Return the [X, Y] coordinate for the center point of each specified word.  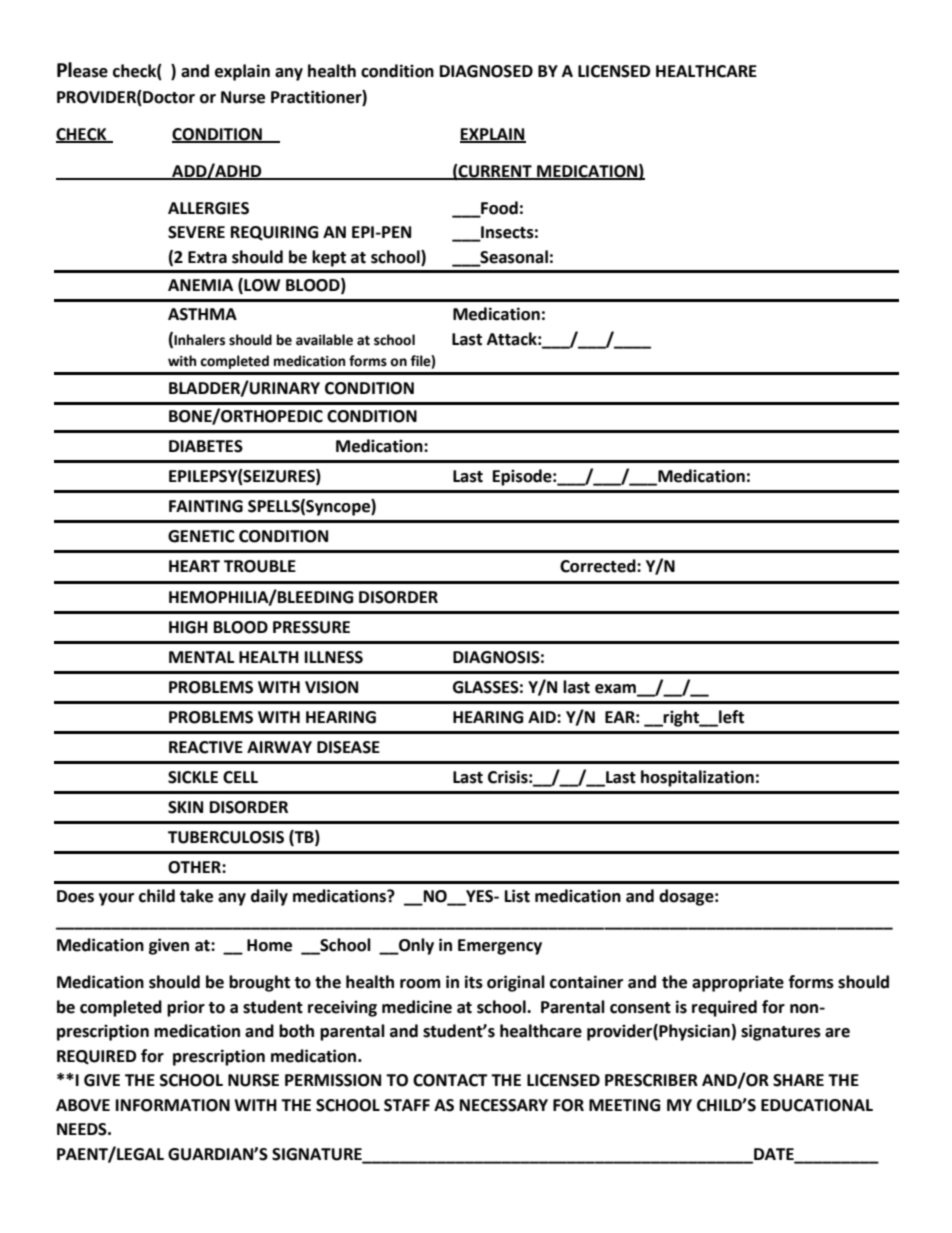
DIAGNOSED [486, 71]
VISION [331, 687]
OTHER [195, 867]
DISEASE [348, 747]
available [324, 340]
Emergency [500, 947]
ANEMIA [200, 285]
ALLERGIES [208, 208]
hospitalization [697, 778]
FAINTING [206, 506]
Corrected [599, 566]
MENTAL [201, 657]
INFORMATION [173, 1105]
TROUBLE [260, 566]
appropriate [738, 983]
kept [329, 258]
